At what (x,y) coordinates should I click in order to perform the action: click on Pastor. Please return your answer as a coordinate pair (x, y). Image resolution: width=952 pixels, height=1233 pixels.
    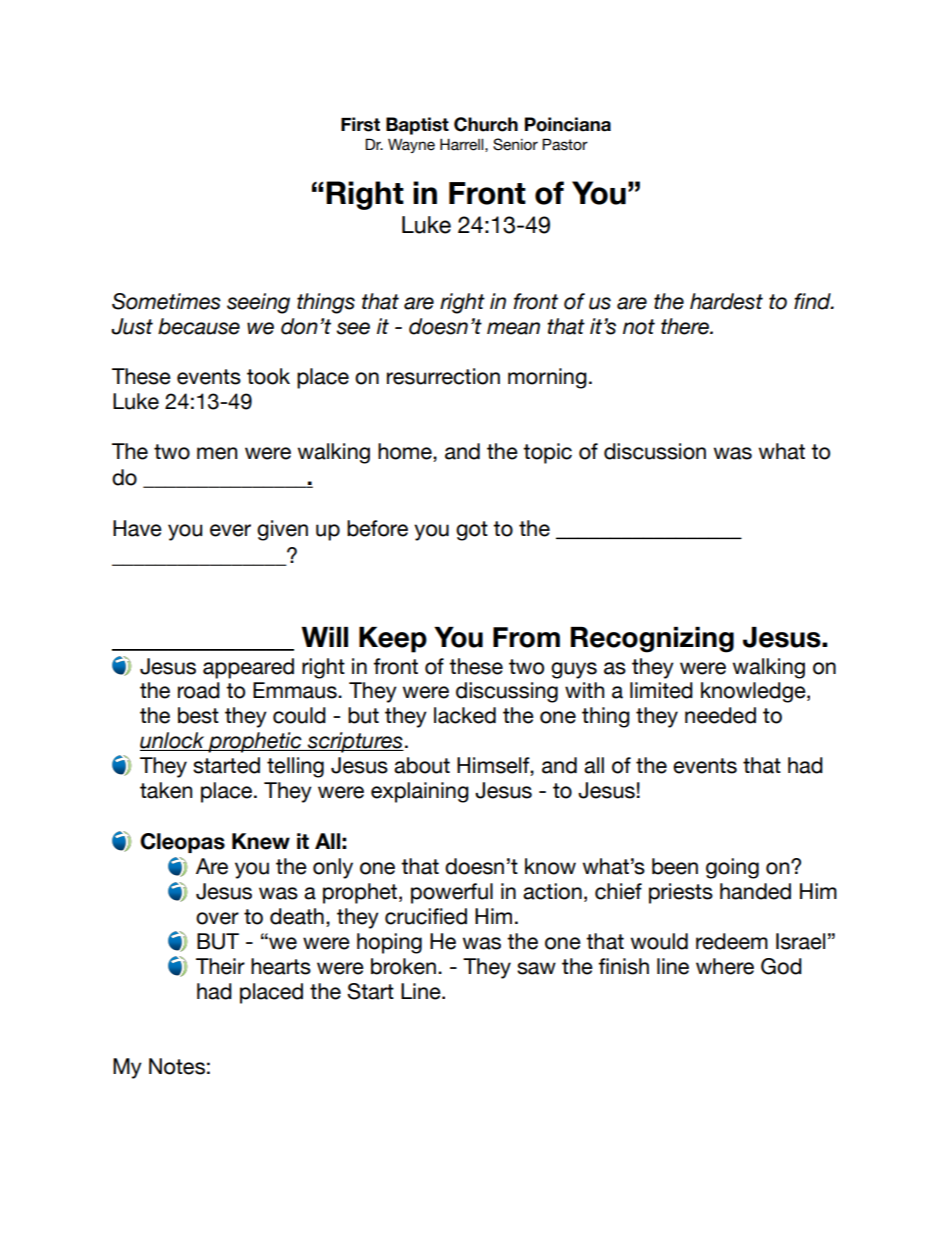
    Looking at the image, I should click on (565, 144).
